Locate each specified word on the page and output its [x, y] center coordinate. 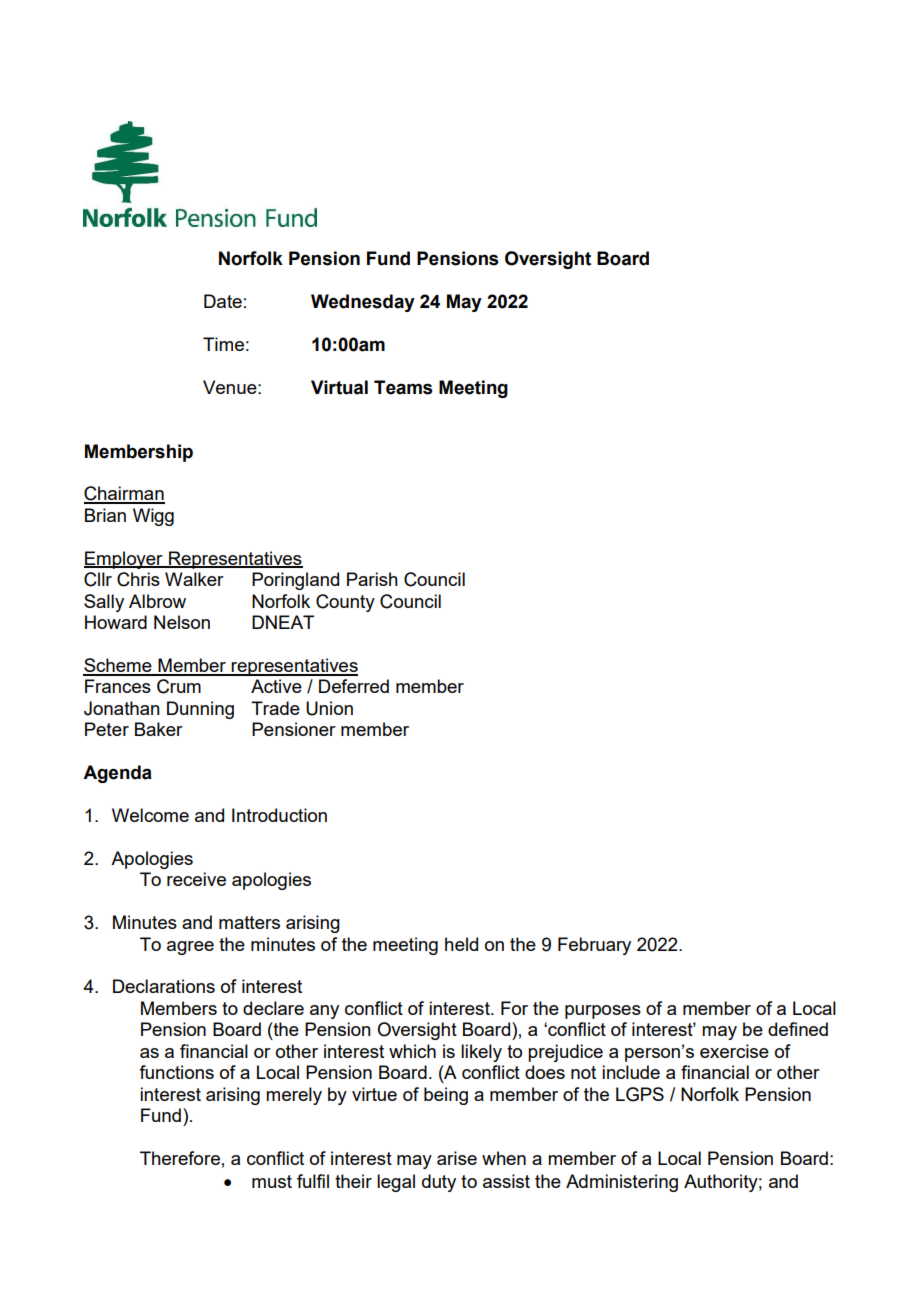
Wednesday [363, 303]
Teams [403, 387]
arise [457, 1158]
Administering [622, 1183]
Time [223, 344]
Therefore [180, 1158]
